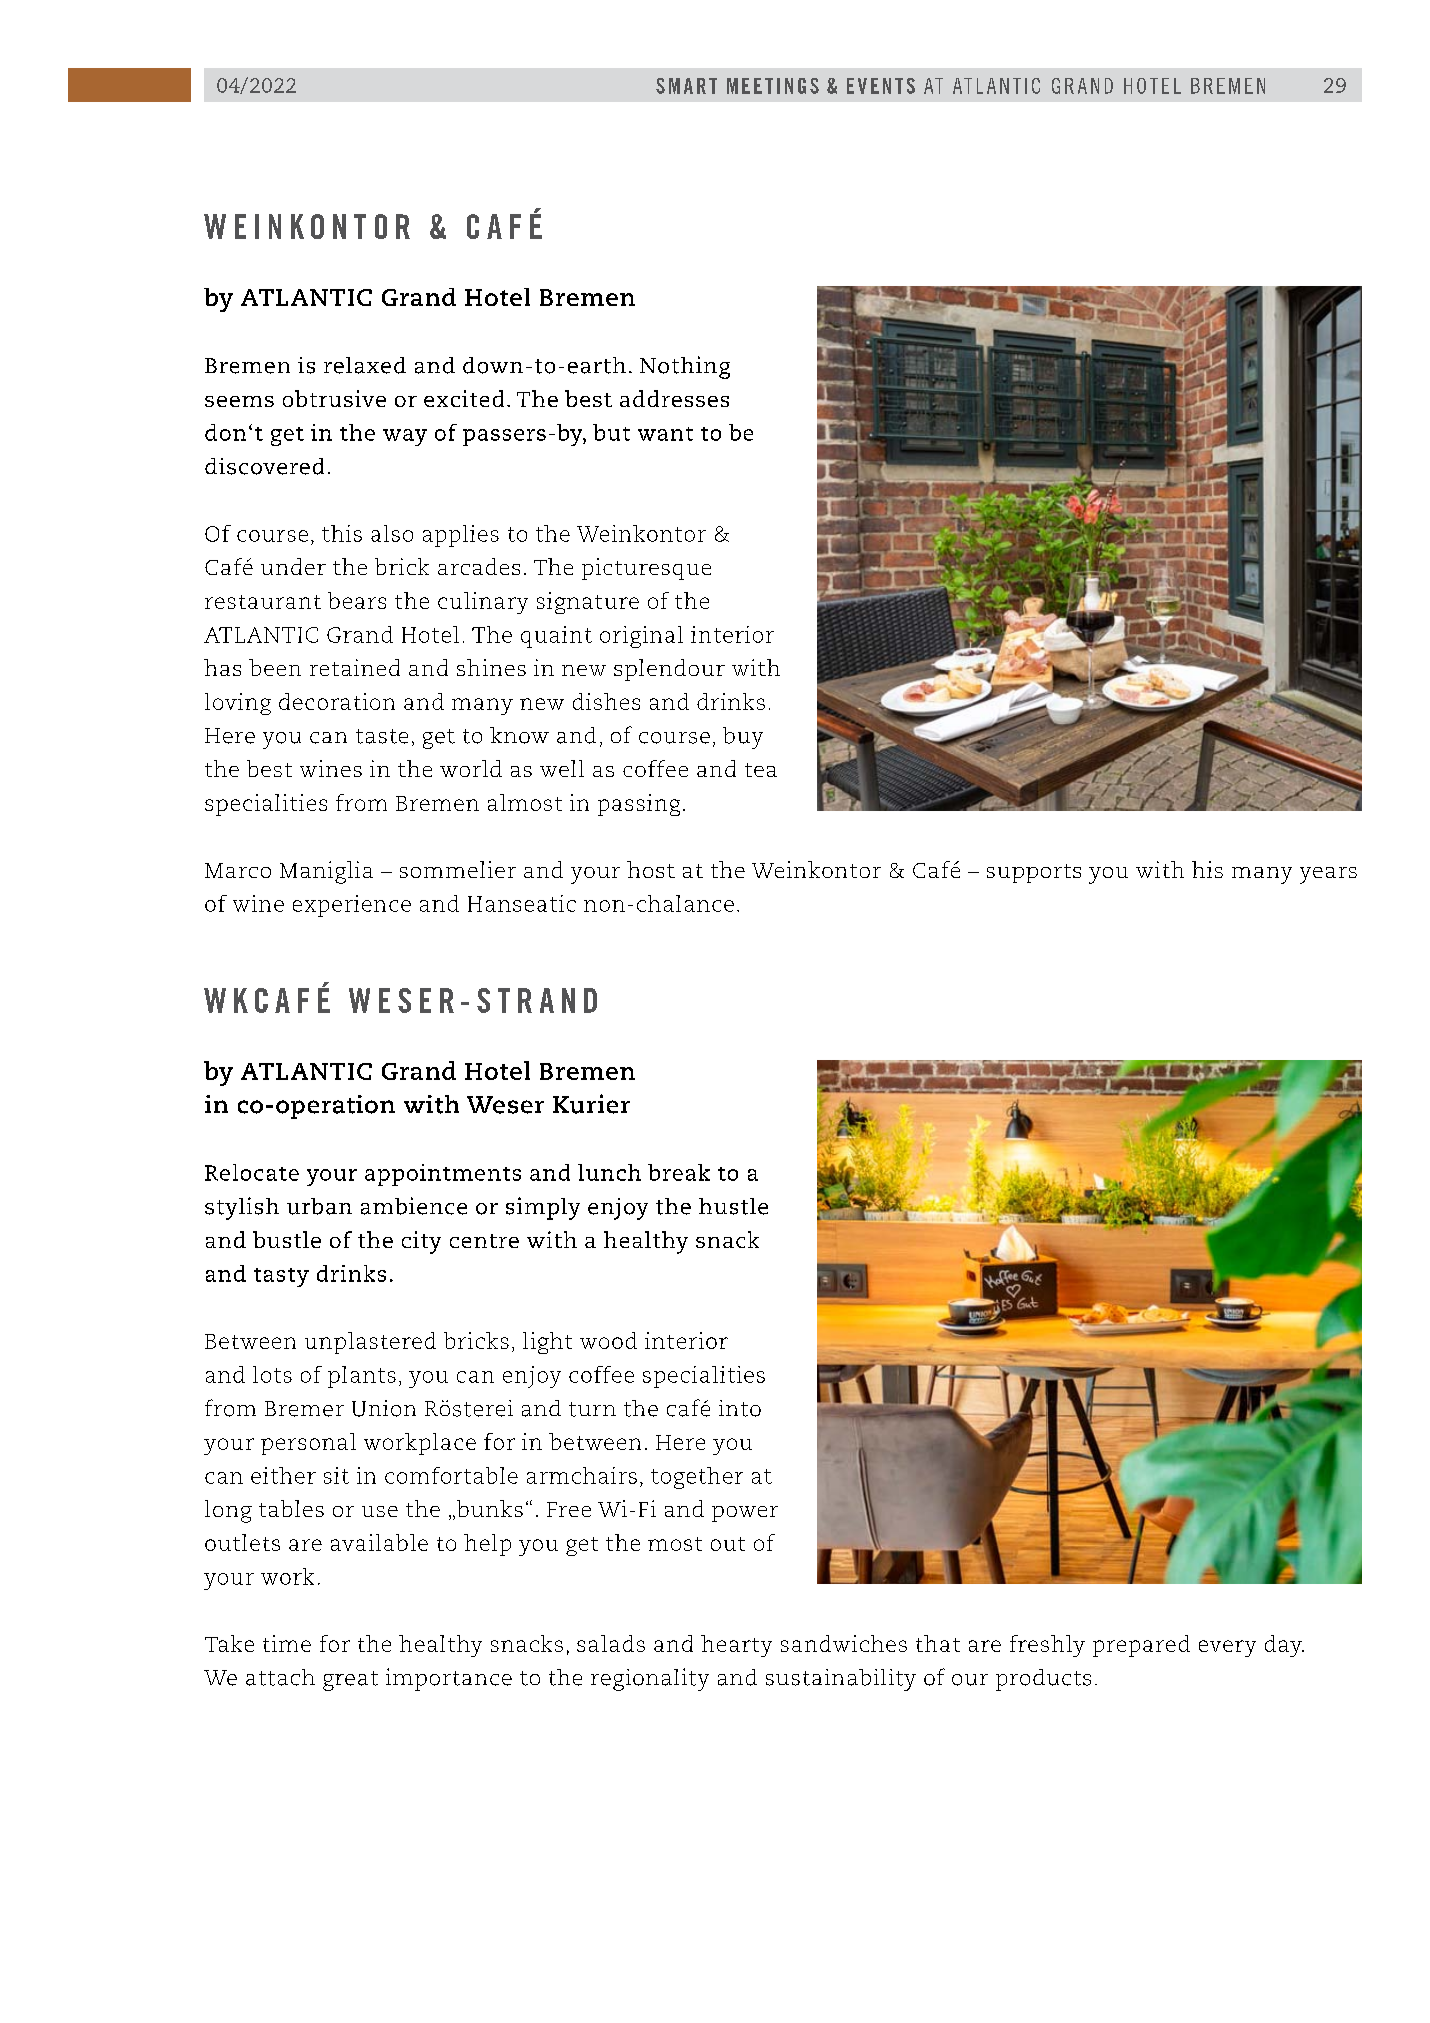 This screenshot has height=2023, width=1430. Describe the element at coordinates (334, 398) in the screenshot. I see `obtrusive` at that location.
